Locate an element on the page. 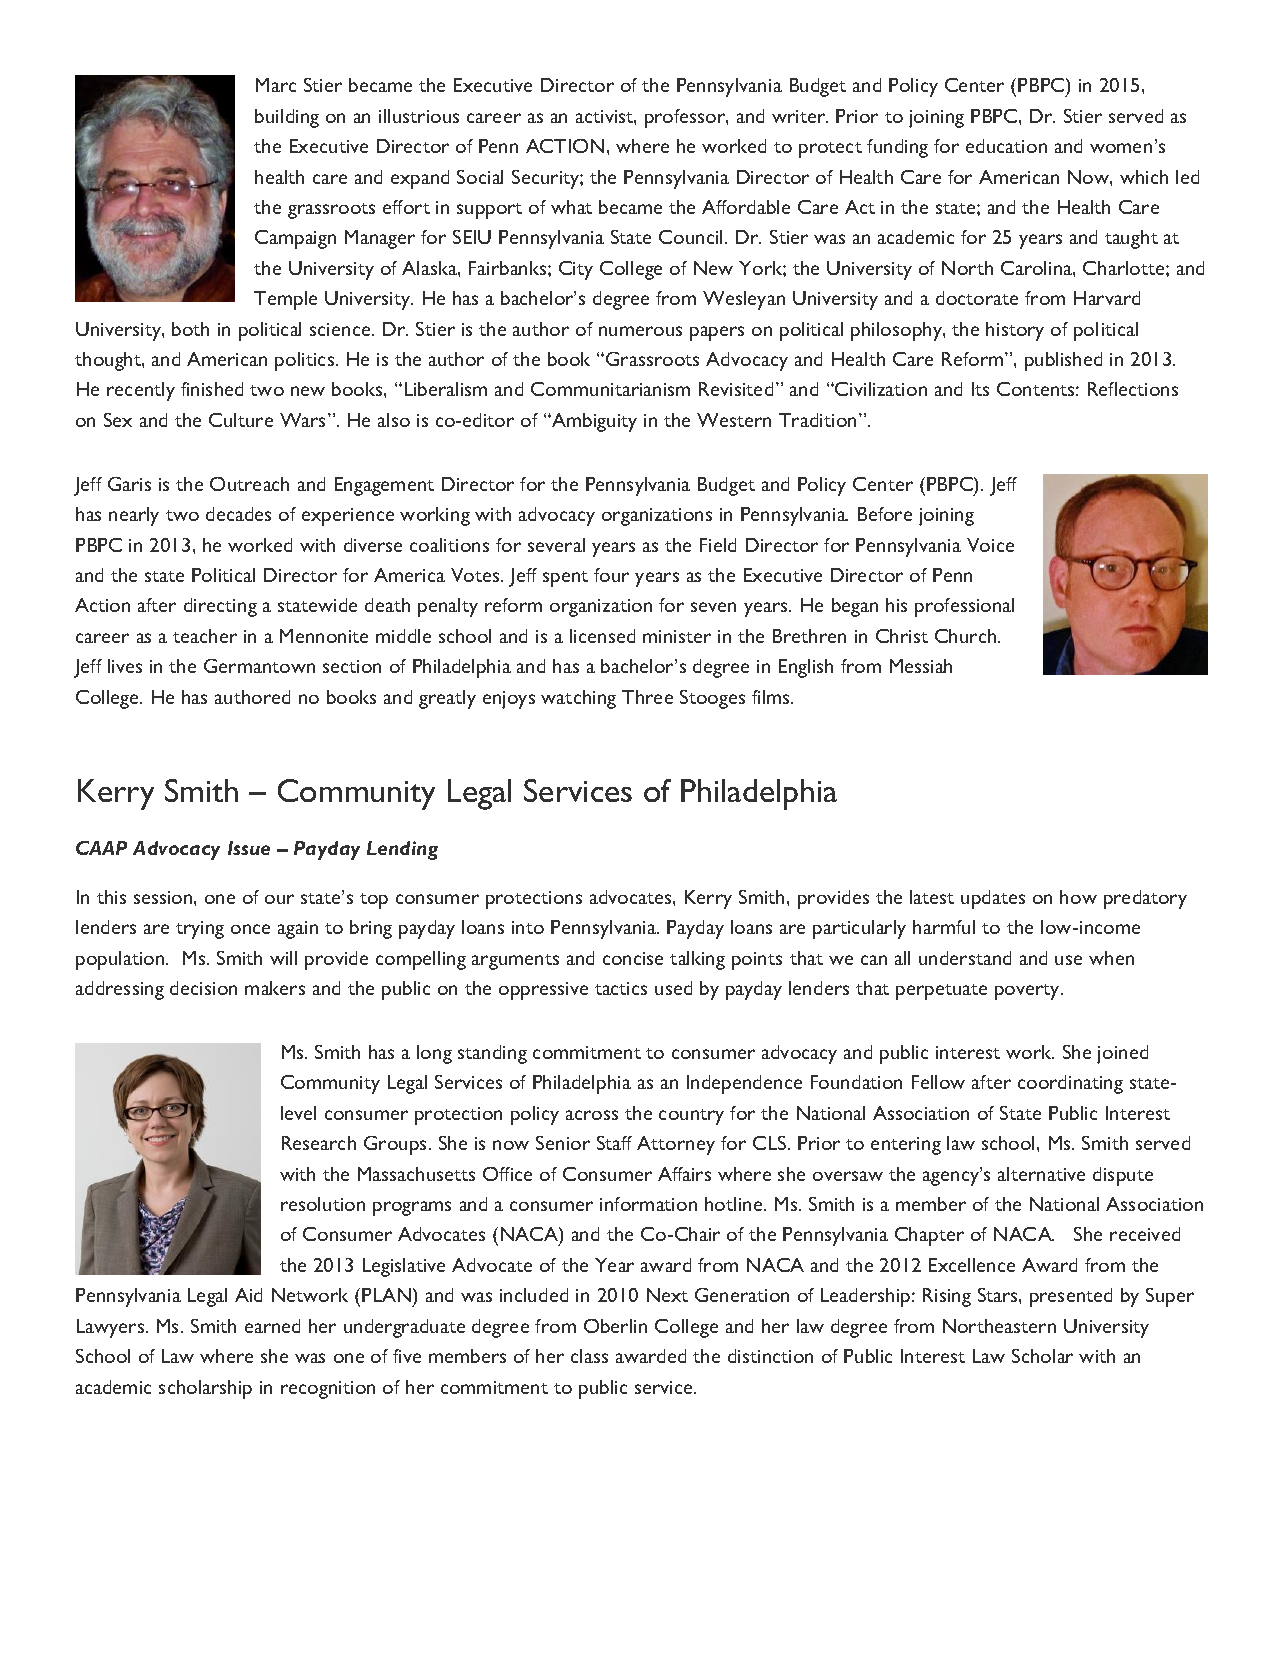  once is located at coordinates (250, 929).
